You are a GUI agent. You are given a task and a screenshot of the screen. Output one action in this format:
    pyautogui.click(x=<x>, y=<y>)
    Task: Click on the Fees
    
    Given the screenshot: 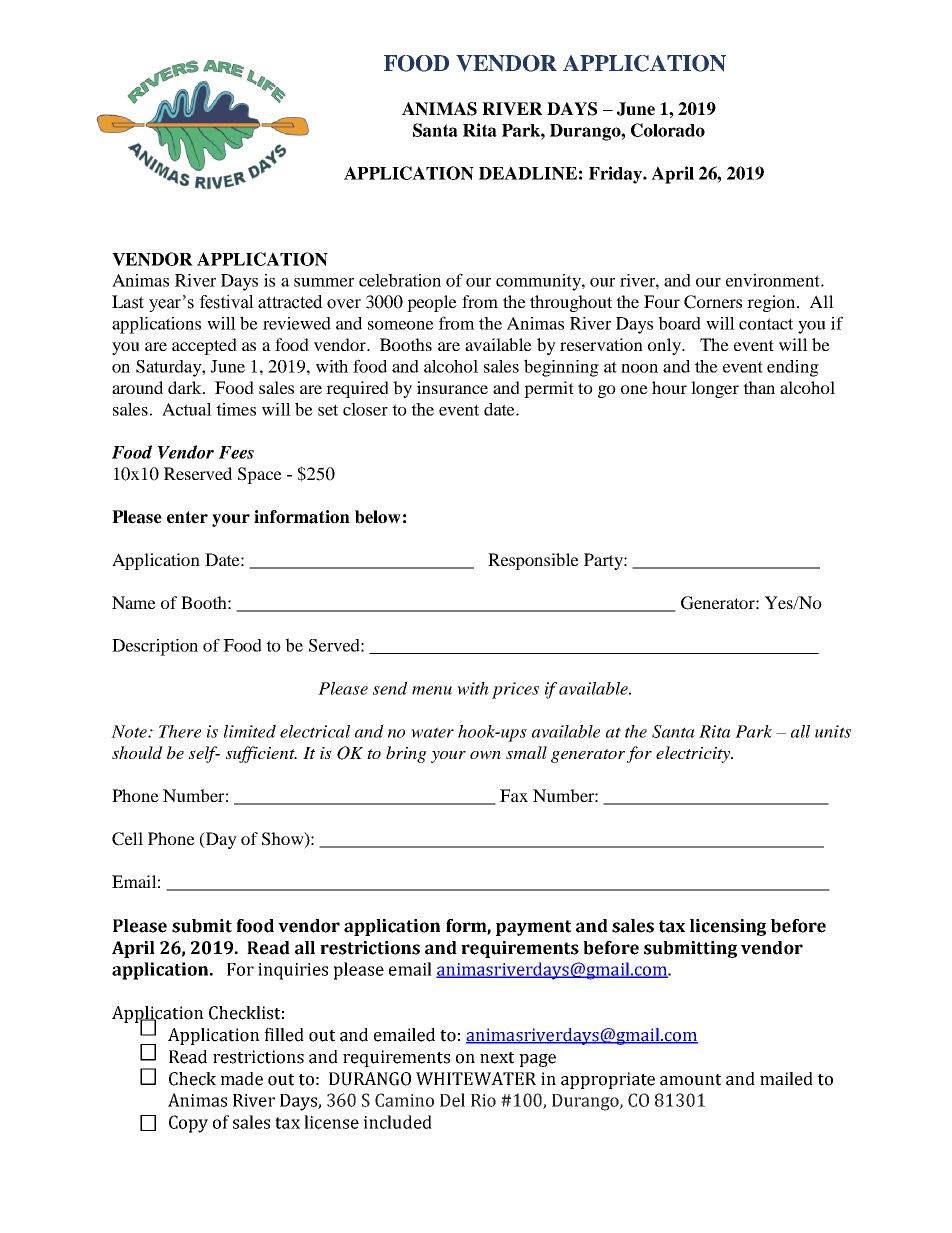 What is the action you would take?
    pyautogui.click(x=236, y=452)
